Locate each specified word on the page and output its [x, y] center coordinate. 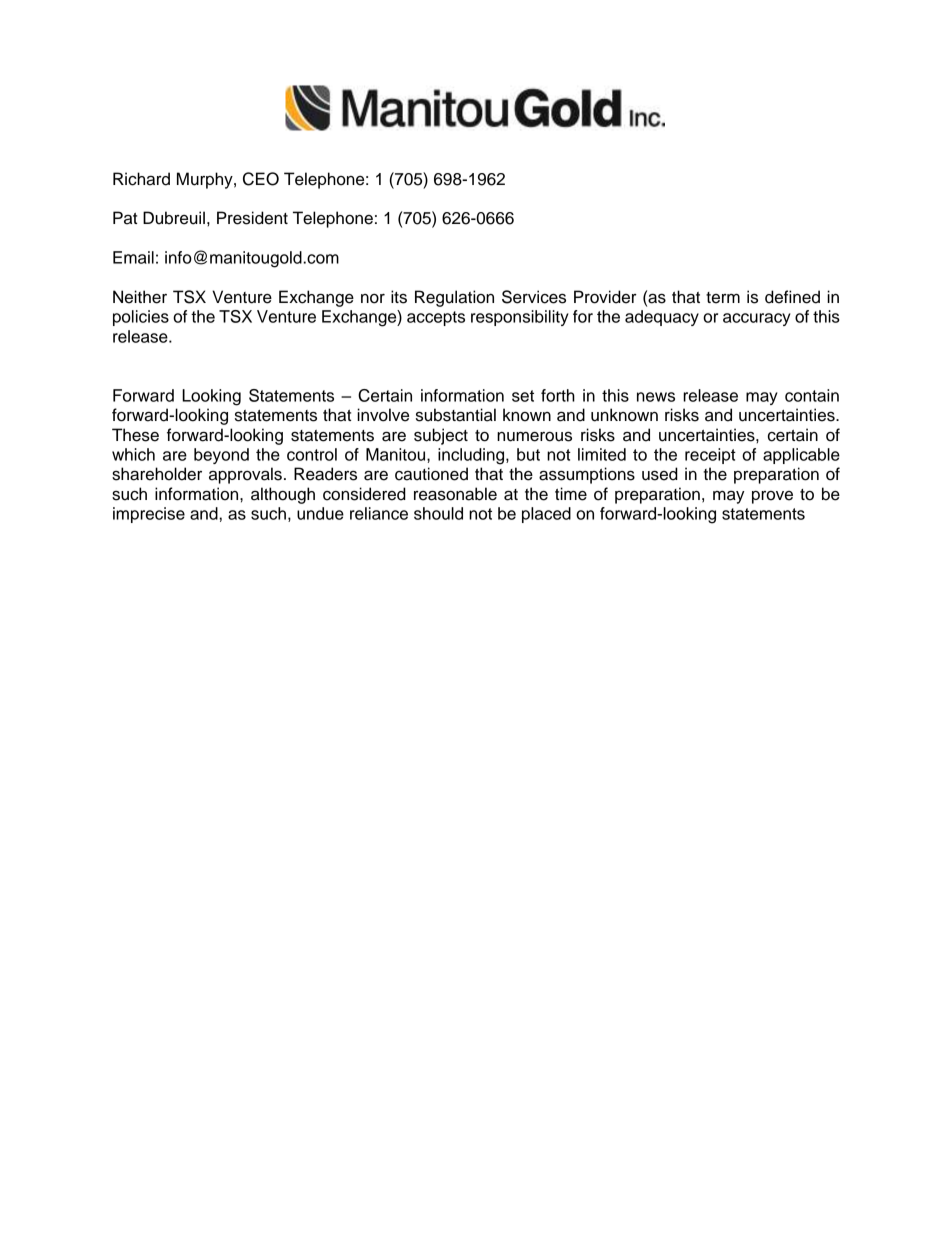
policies [141, 318]
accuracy [757, 319]
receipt [710, 456]
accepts [436, 318]
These [135, 435]
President [252, 218]
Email [133, 257]
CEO [261, 179]
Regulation [454, 298]
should [438, 513]
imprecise [149, 515]
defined [792, 297]
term [723, 298]
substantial [456, 415]
